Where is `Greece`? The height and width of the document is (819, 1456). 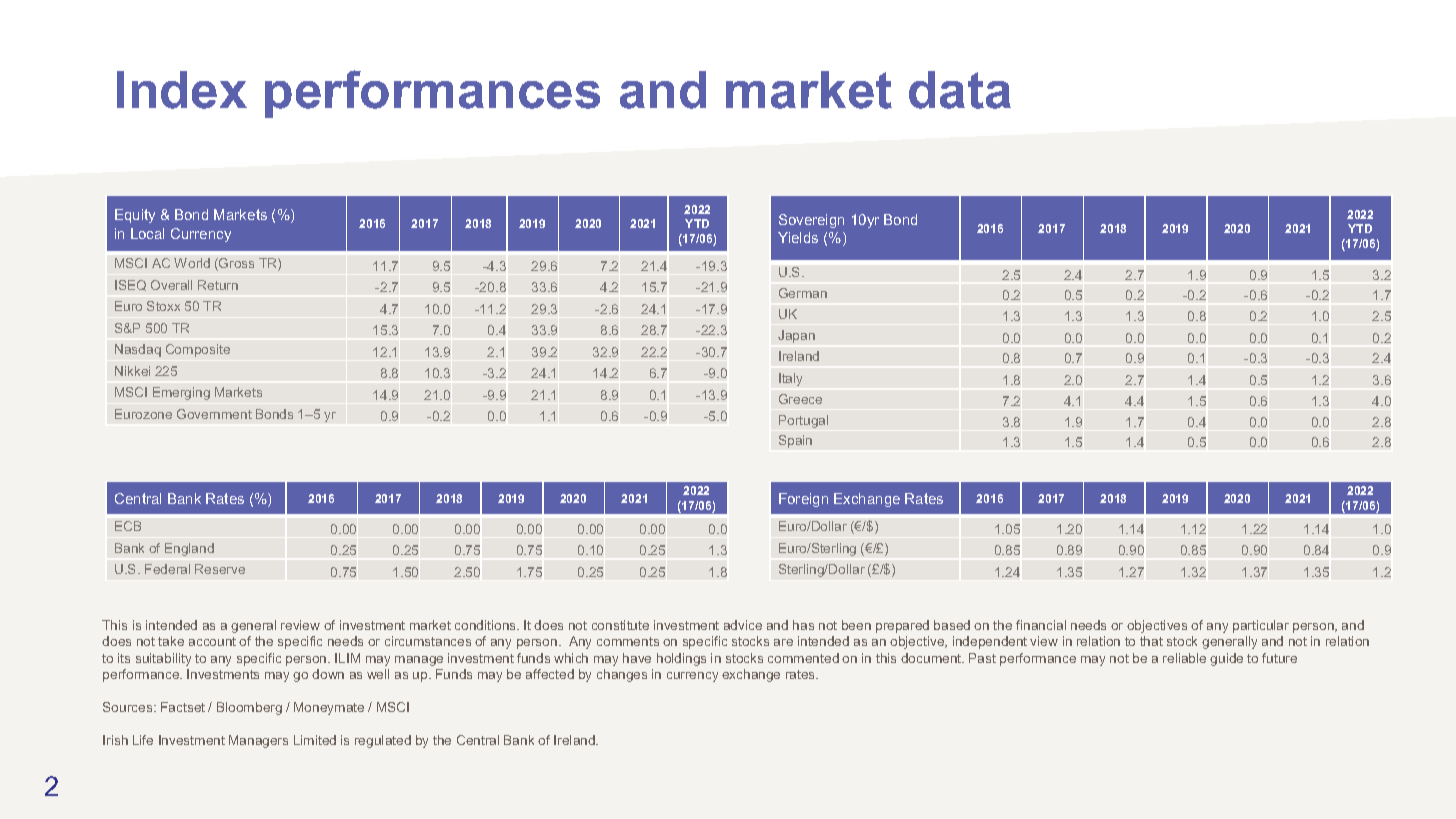 Greece is located at coordinates (800, 399).
